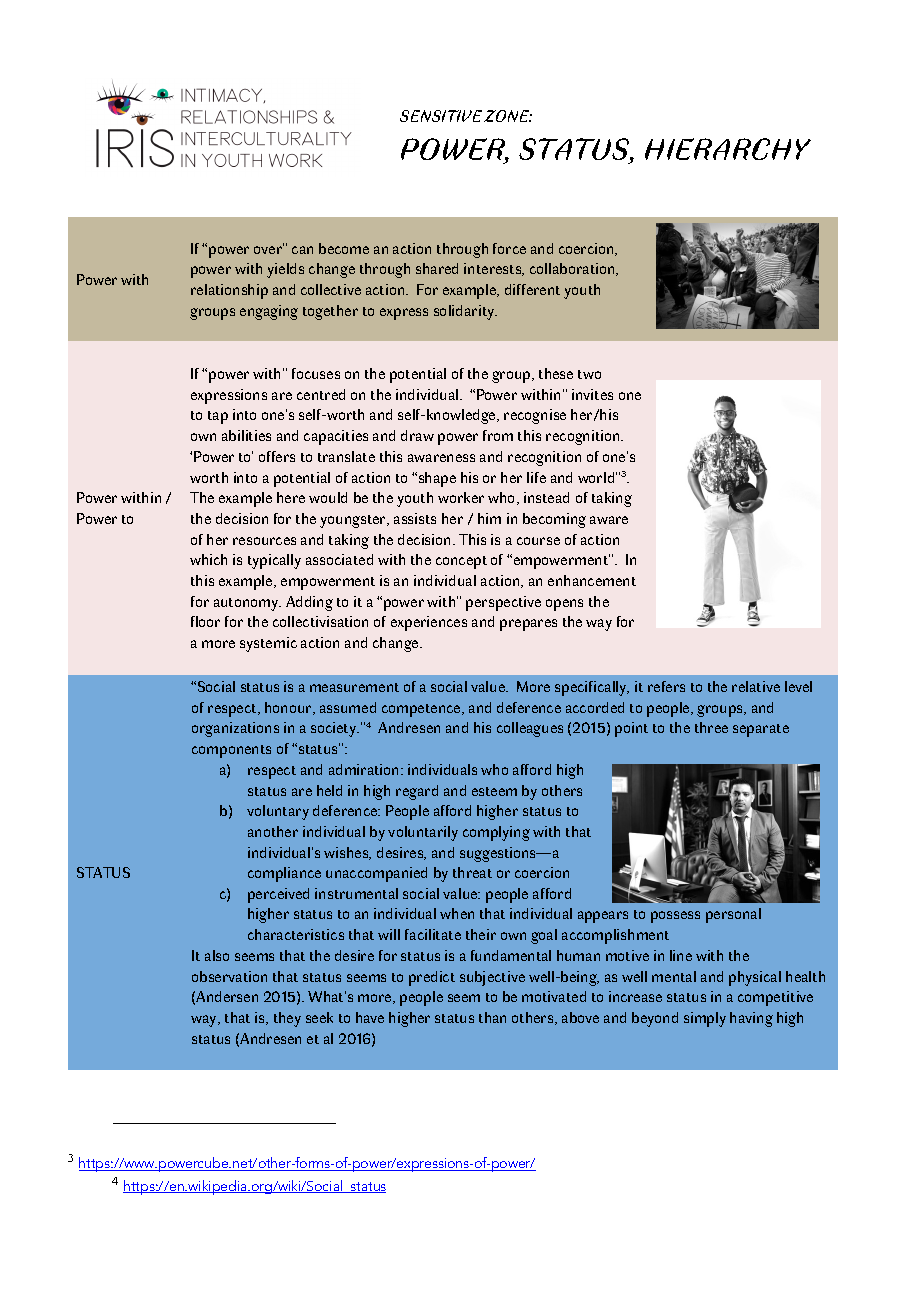 The width and height of the screenshot is (924, 1308). Describe the element at coordinates (761, 730) in the screenshot. I see `separate` at that location.
